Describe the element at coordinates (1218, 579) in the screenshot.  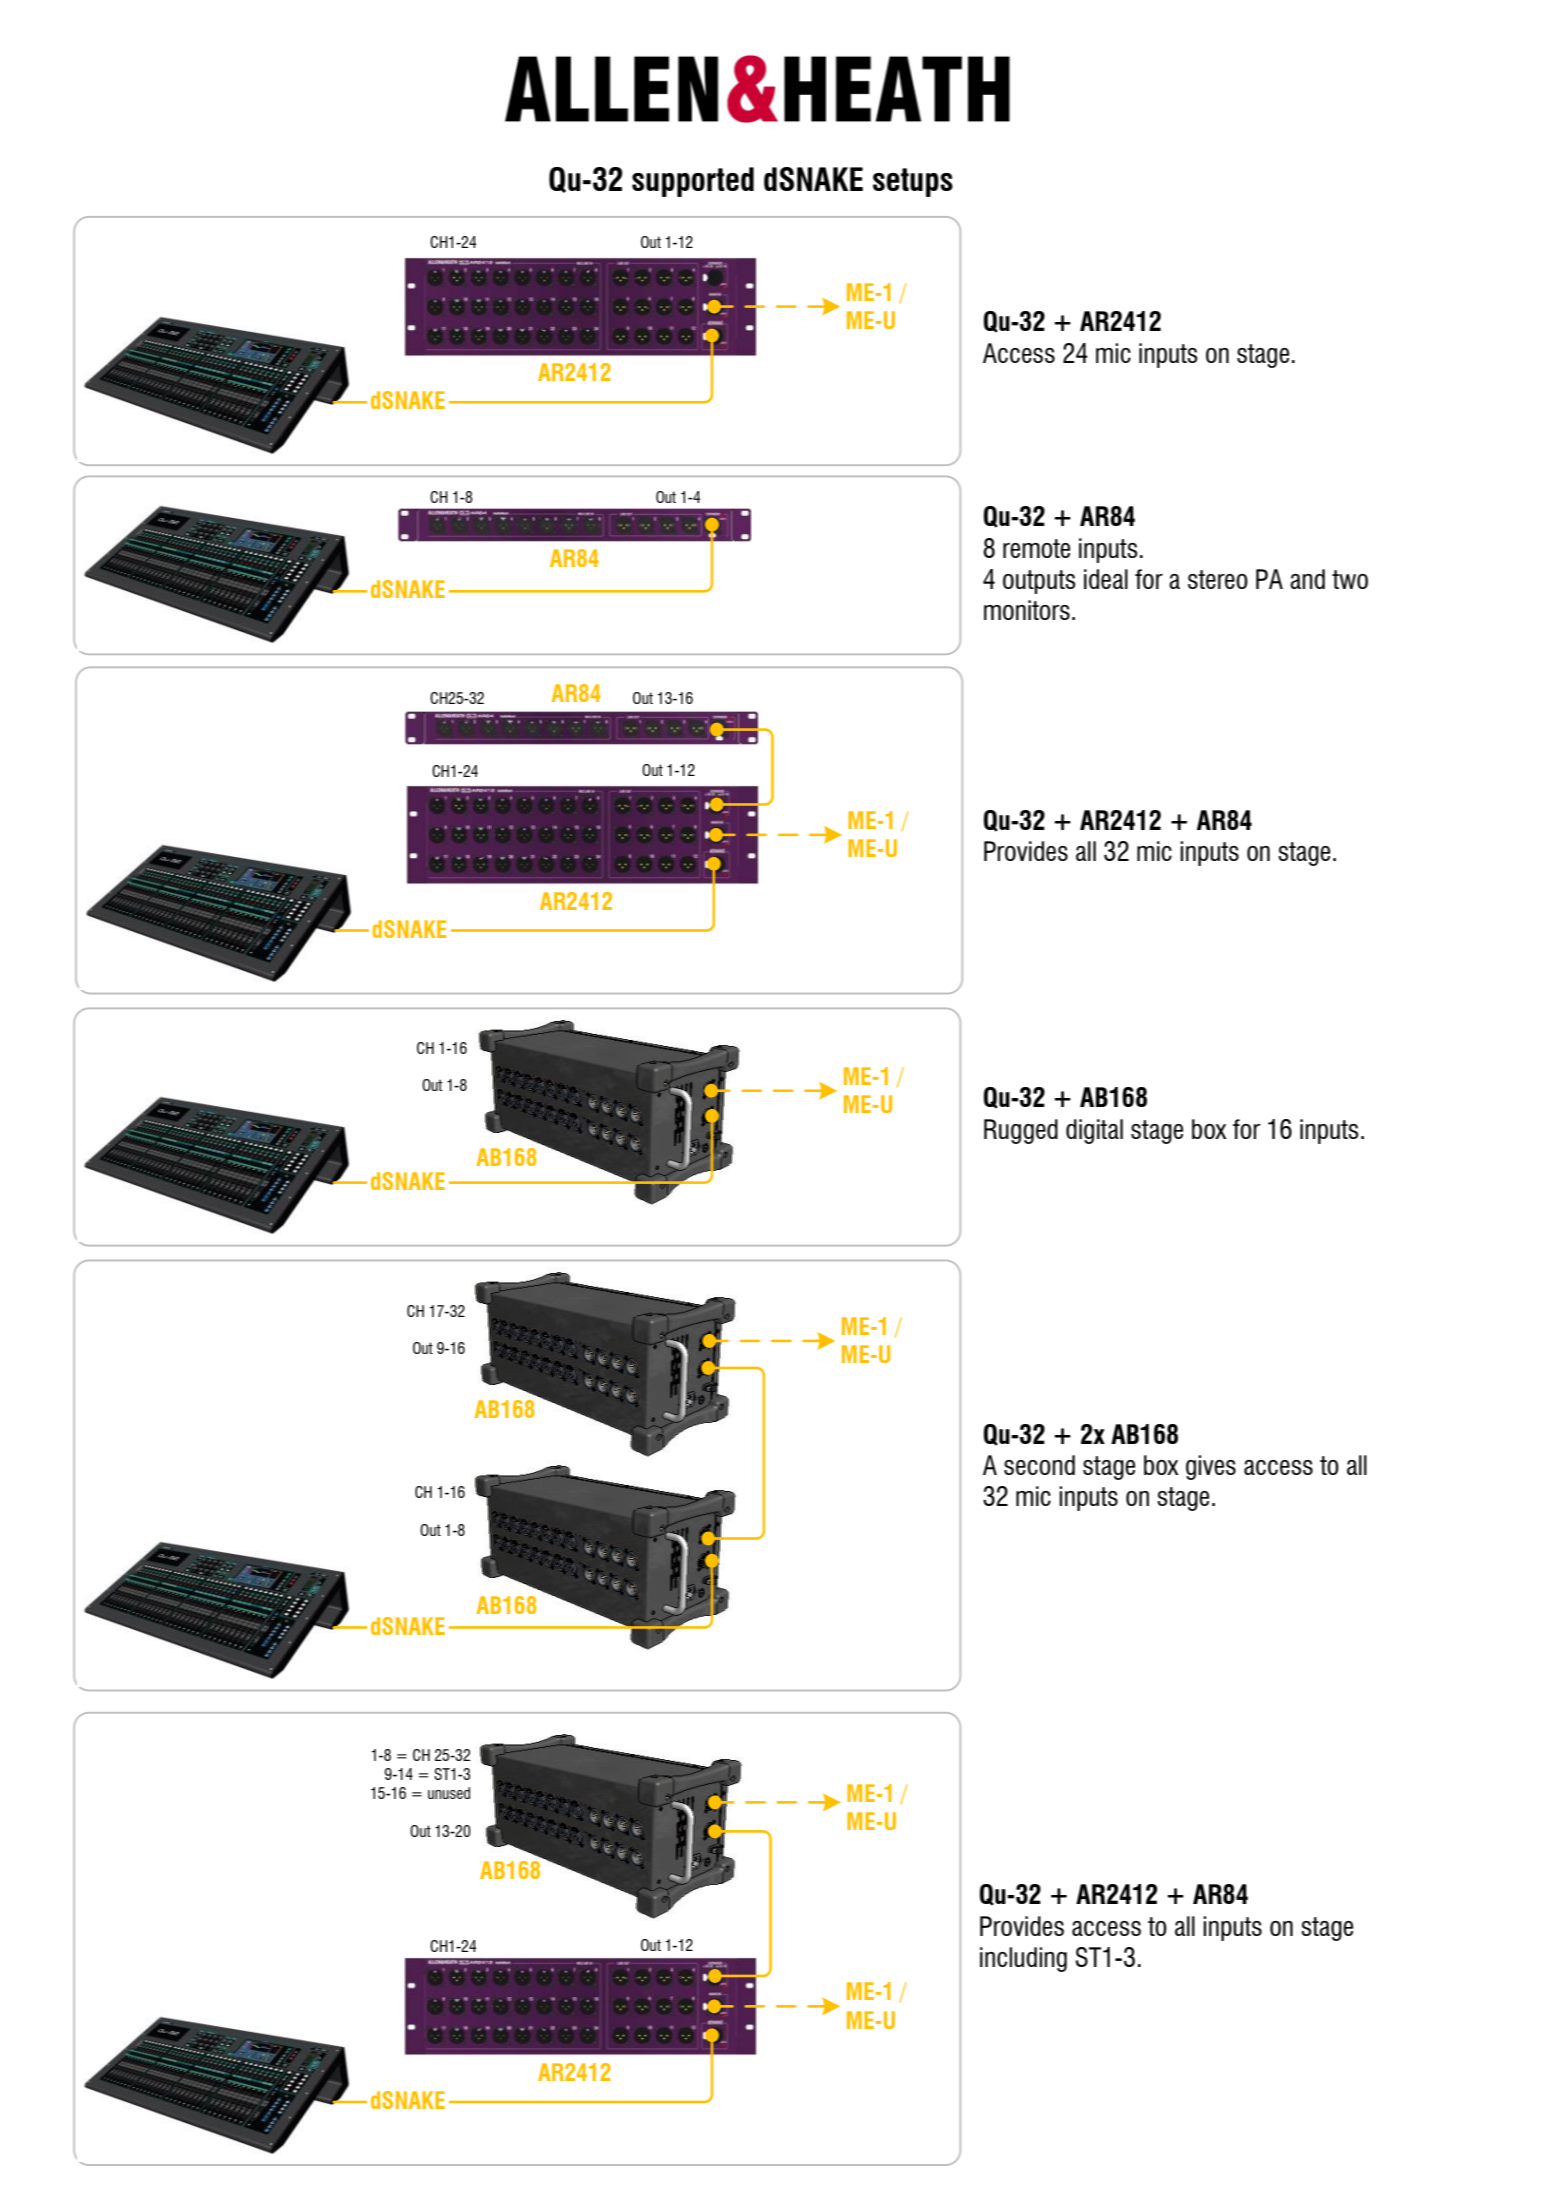
I see `stereo` at that location.
